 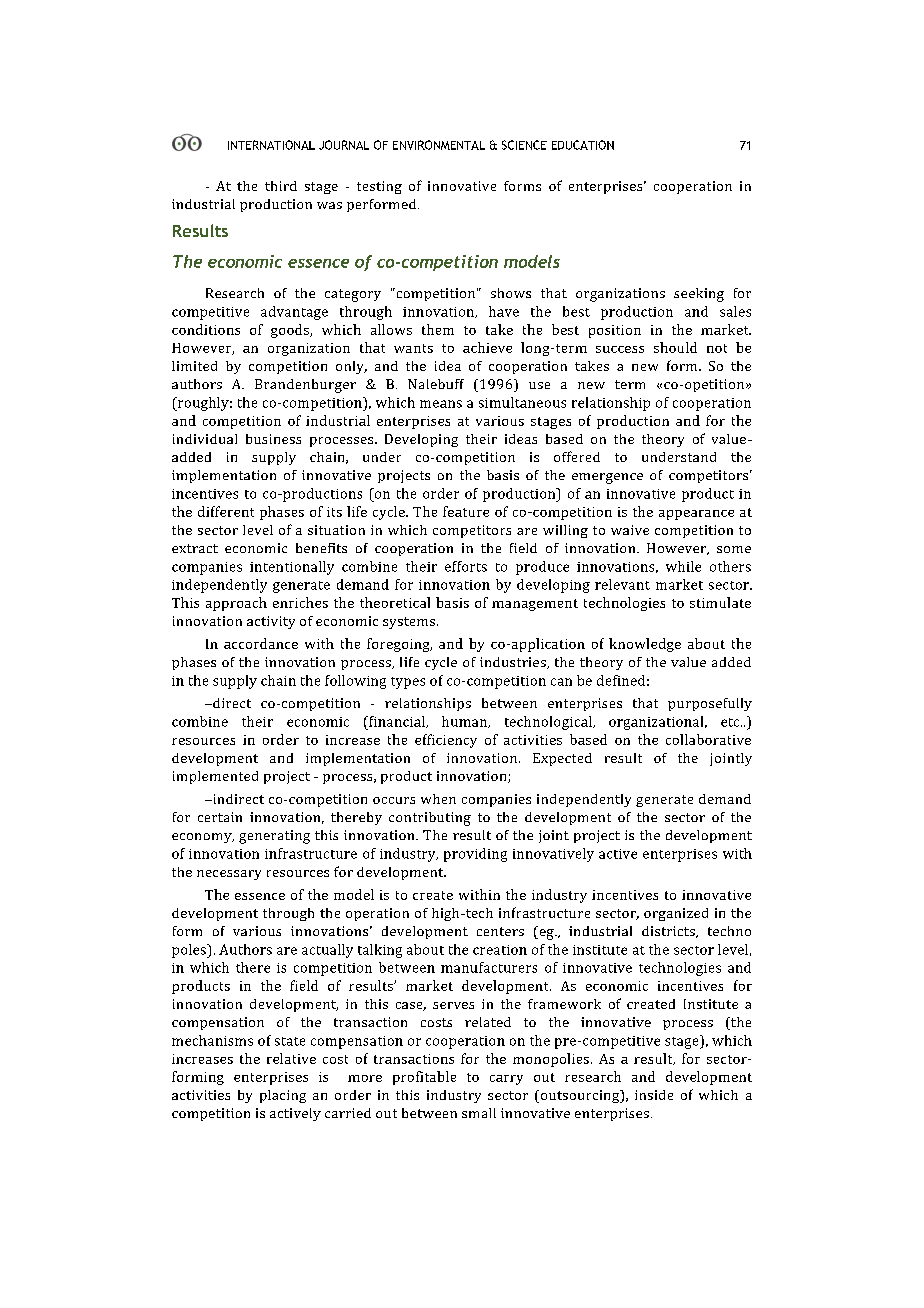 I want to click on means, so click(x=441, y=404).
